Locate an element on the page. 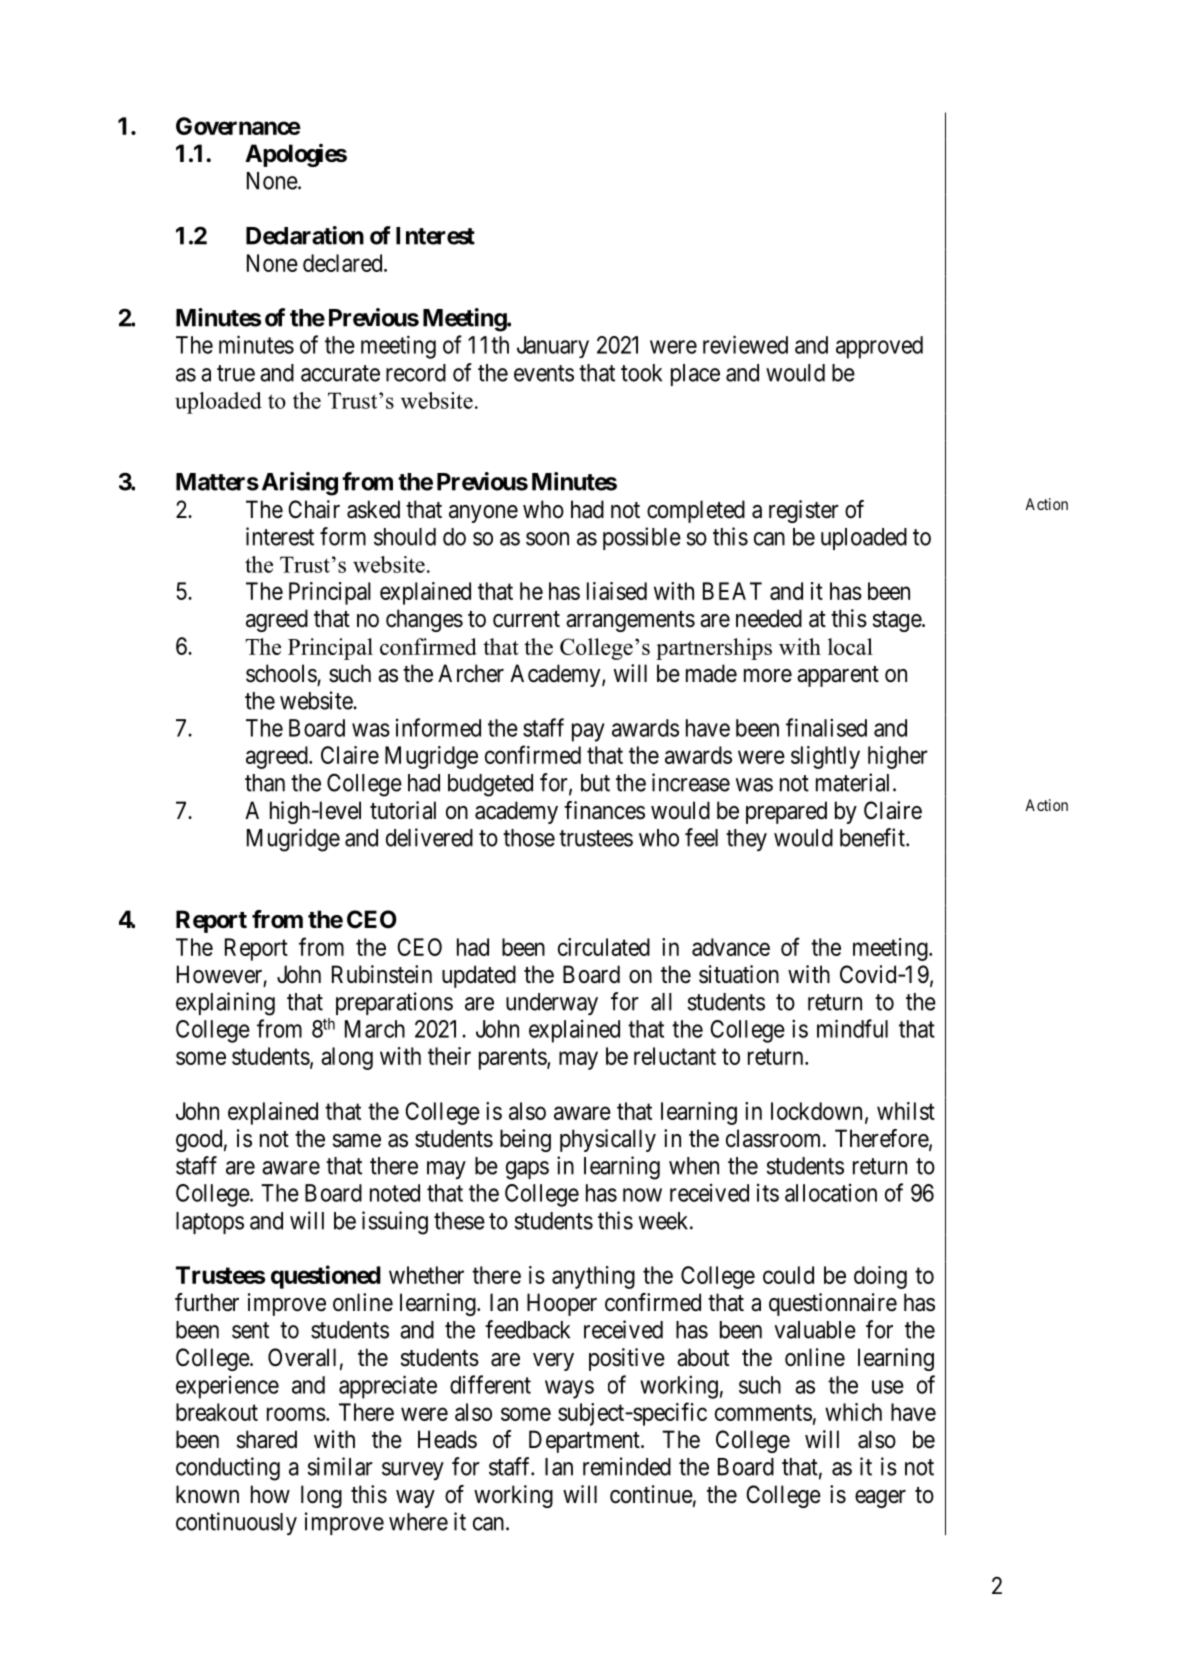 This page has height=1669, width=1180. January is located at coordinates (553, 347).
